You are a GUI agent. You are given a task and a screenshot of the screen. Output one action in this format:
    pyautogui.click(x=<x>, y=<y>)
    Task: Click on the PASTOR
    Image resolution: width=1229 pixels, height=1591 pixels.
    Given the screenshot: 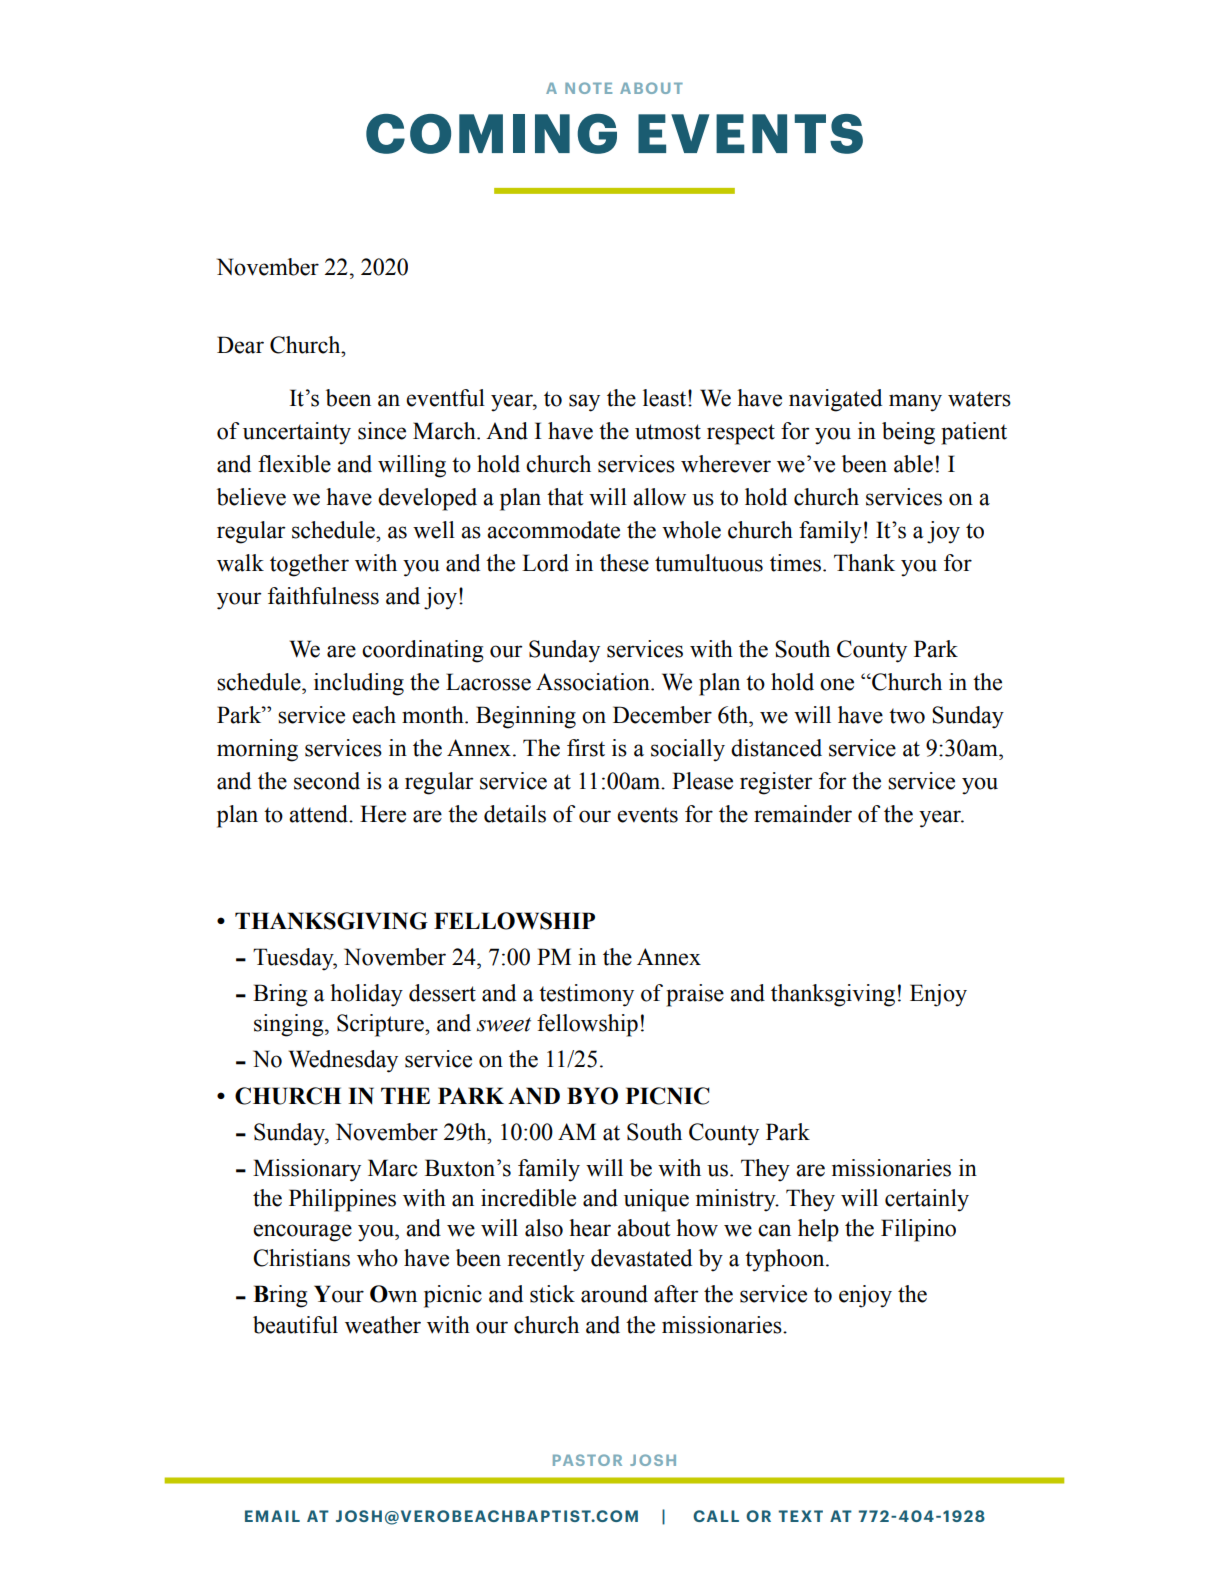 What is the action you would take?
    pyautogui.click(x=587, y=1460)
